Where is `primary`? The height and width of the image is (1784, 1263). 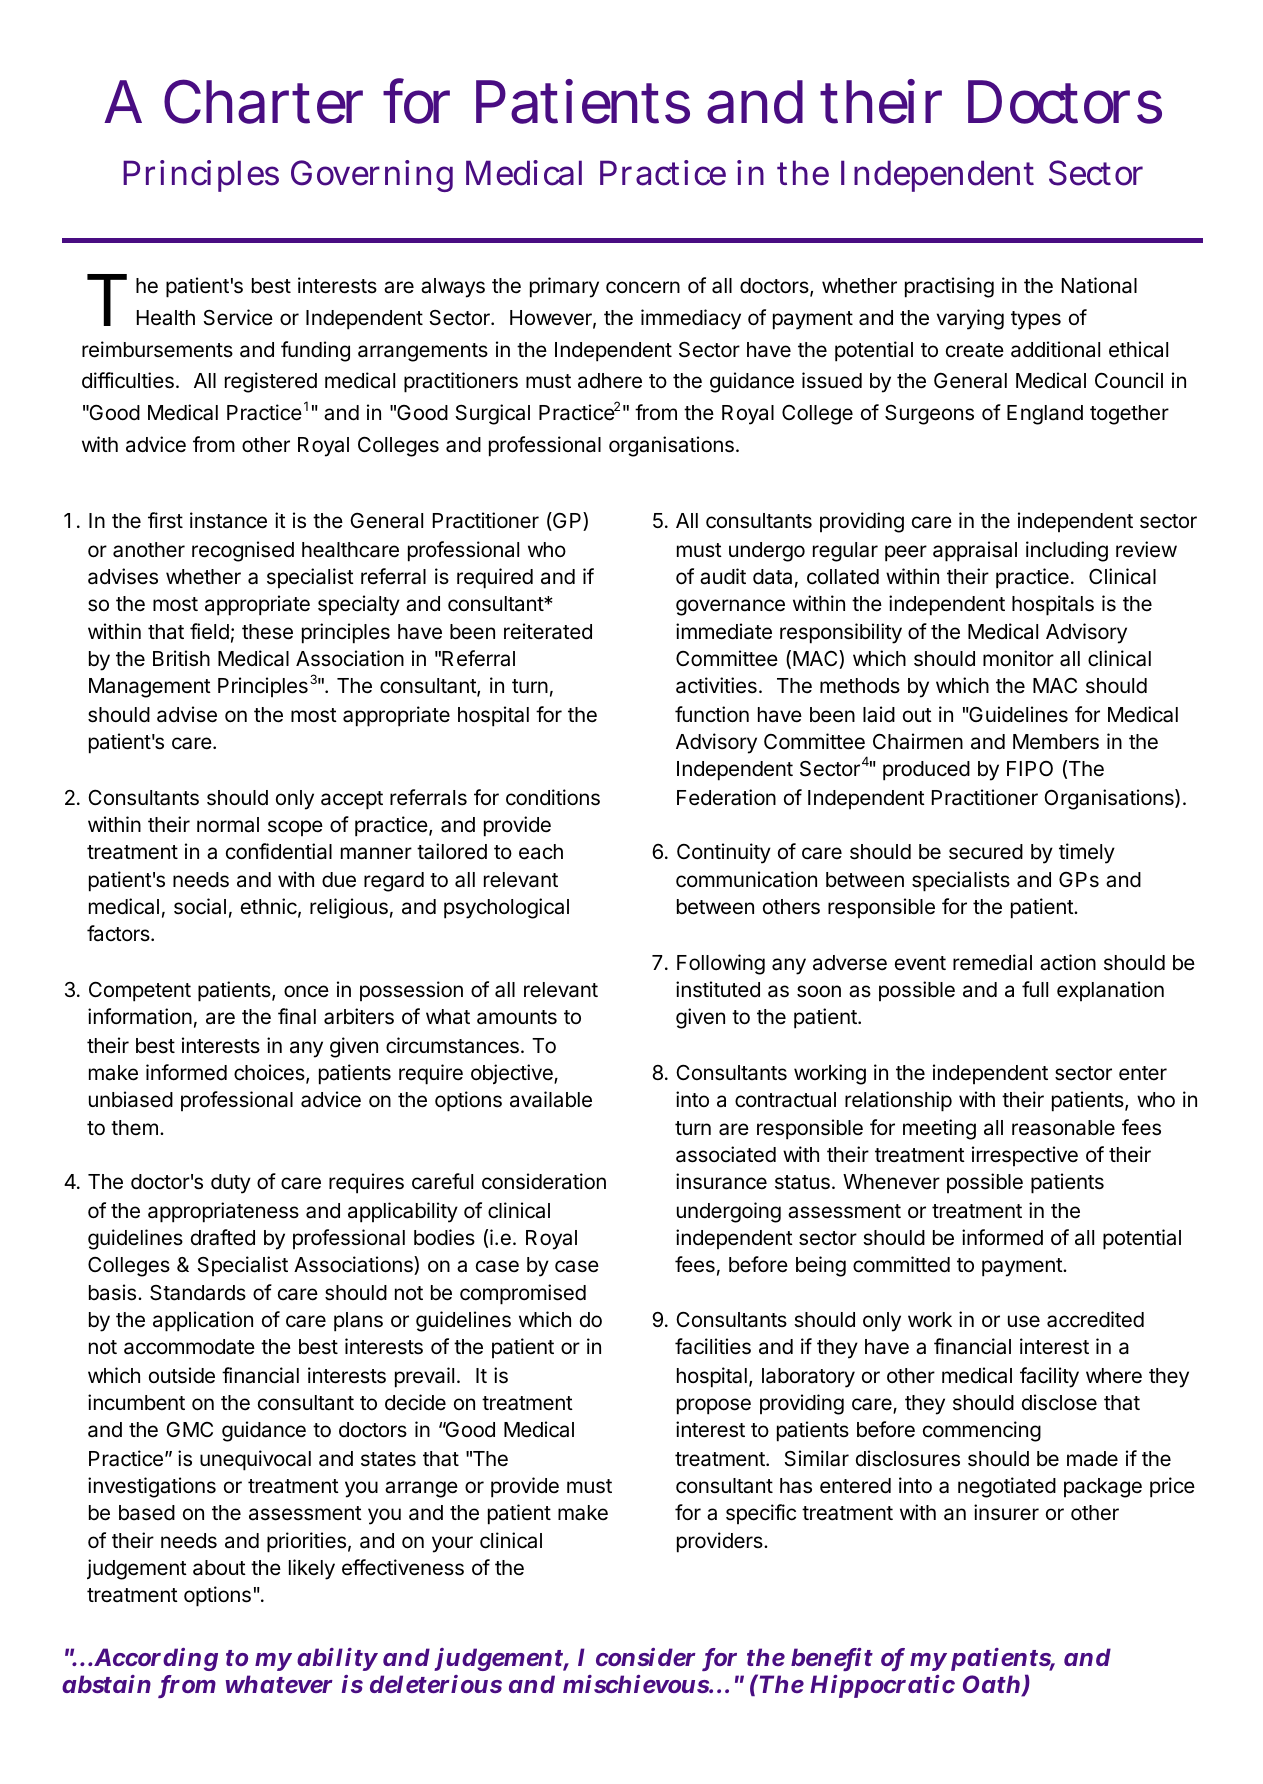
primary is located at coordinates (564, 287).
